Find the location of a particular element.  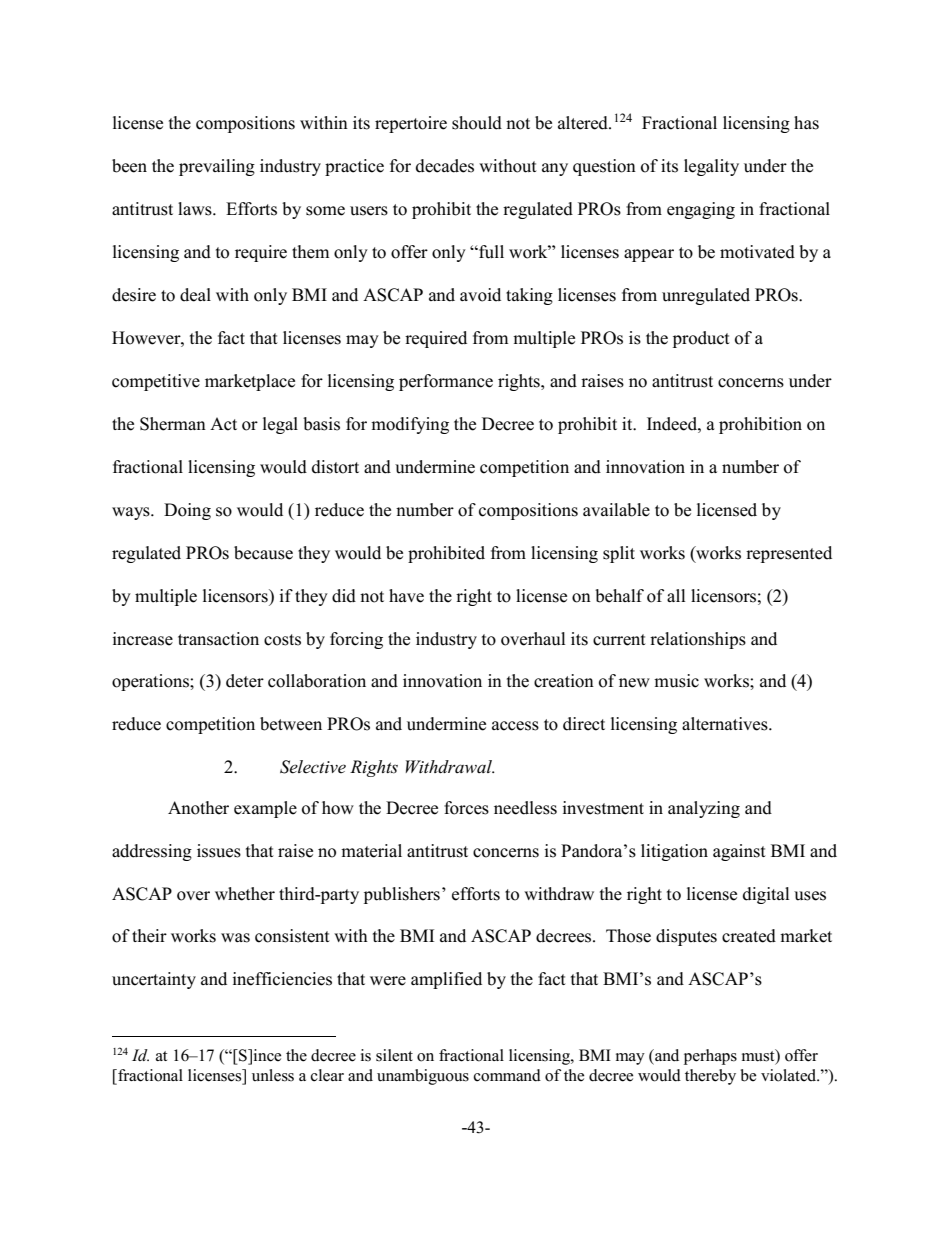

unless is located at coordinates (273, 1075).
